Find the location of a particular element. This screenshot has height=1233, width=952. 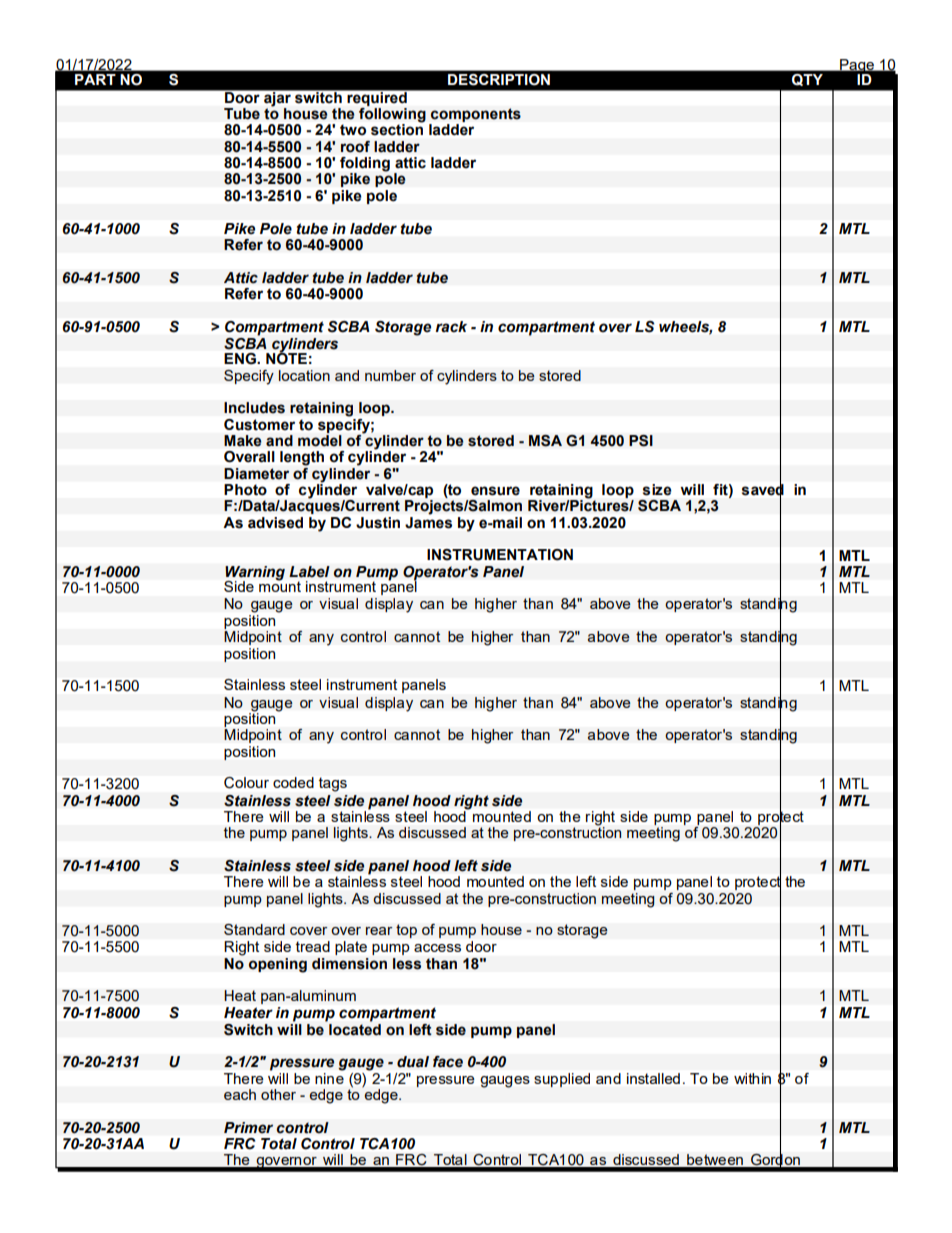

installed is located at coordinates (653, 1078).
